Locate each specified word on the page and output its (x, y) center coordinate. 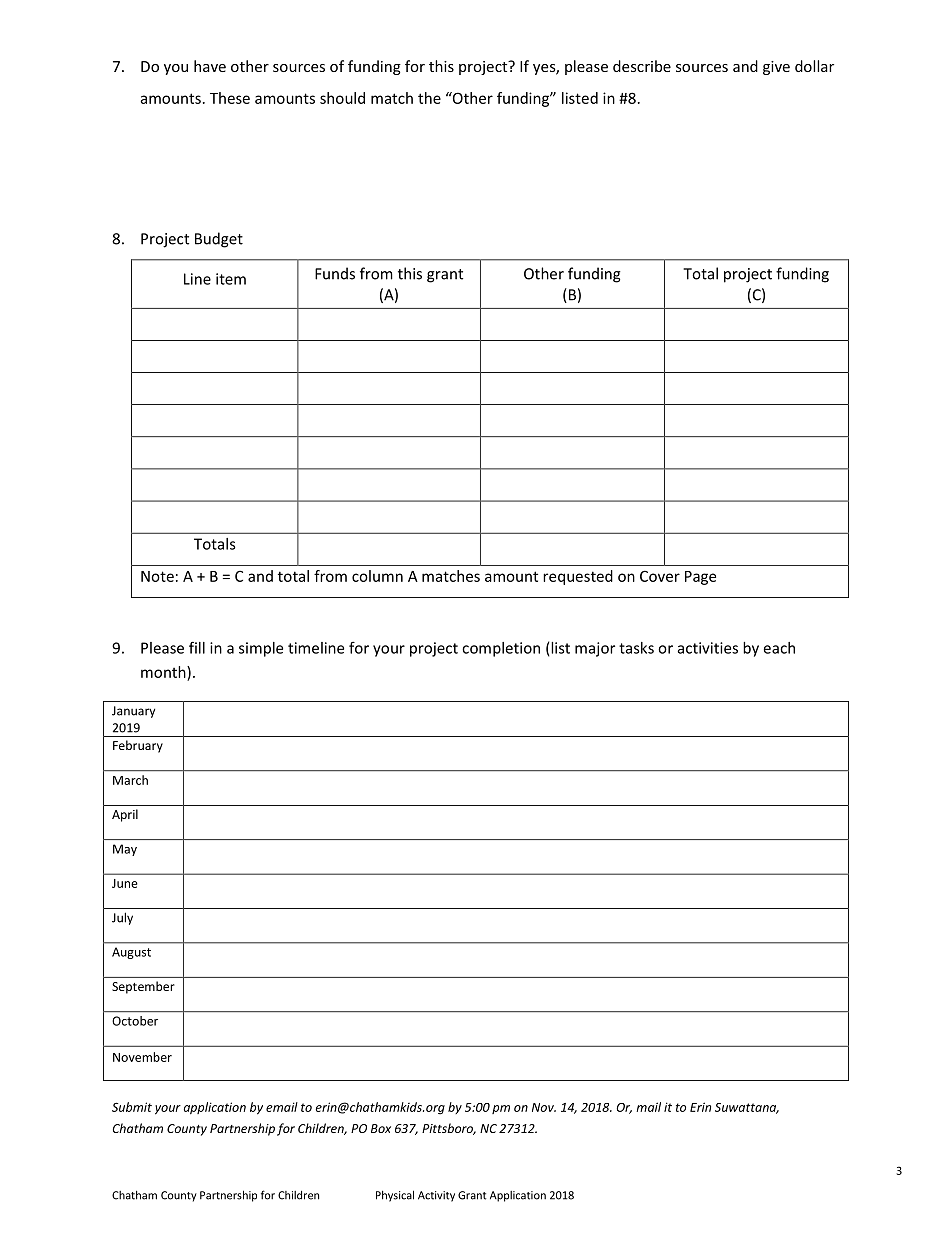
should (342, 98)
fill (197, 647)
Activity (436, 1196)
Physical (395, 1196)
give (776, 68)
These (230, 98)
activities (708, 648)
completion (501, 649)
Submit (132, 1107)
